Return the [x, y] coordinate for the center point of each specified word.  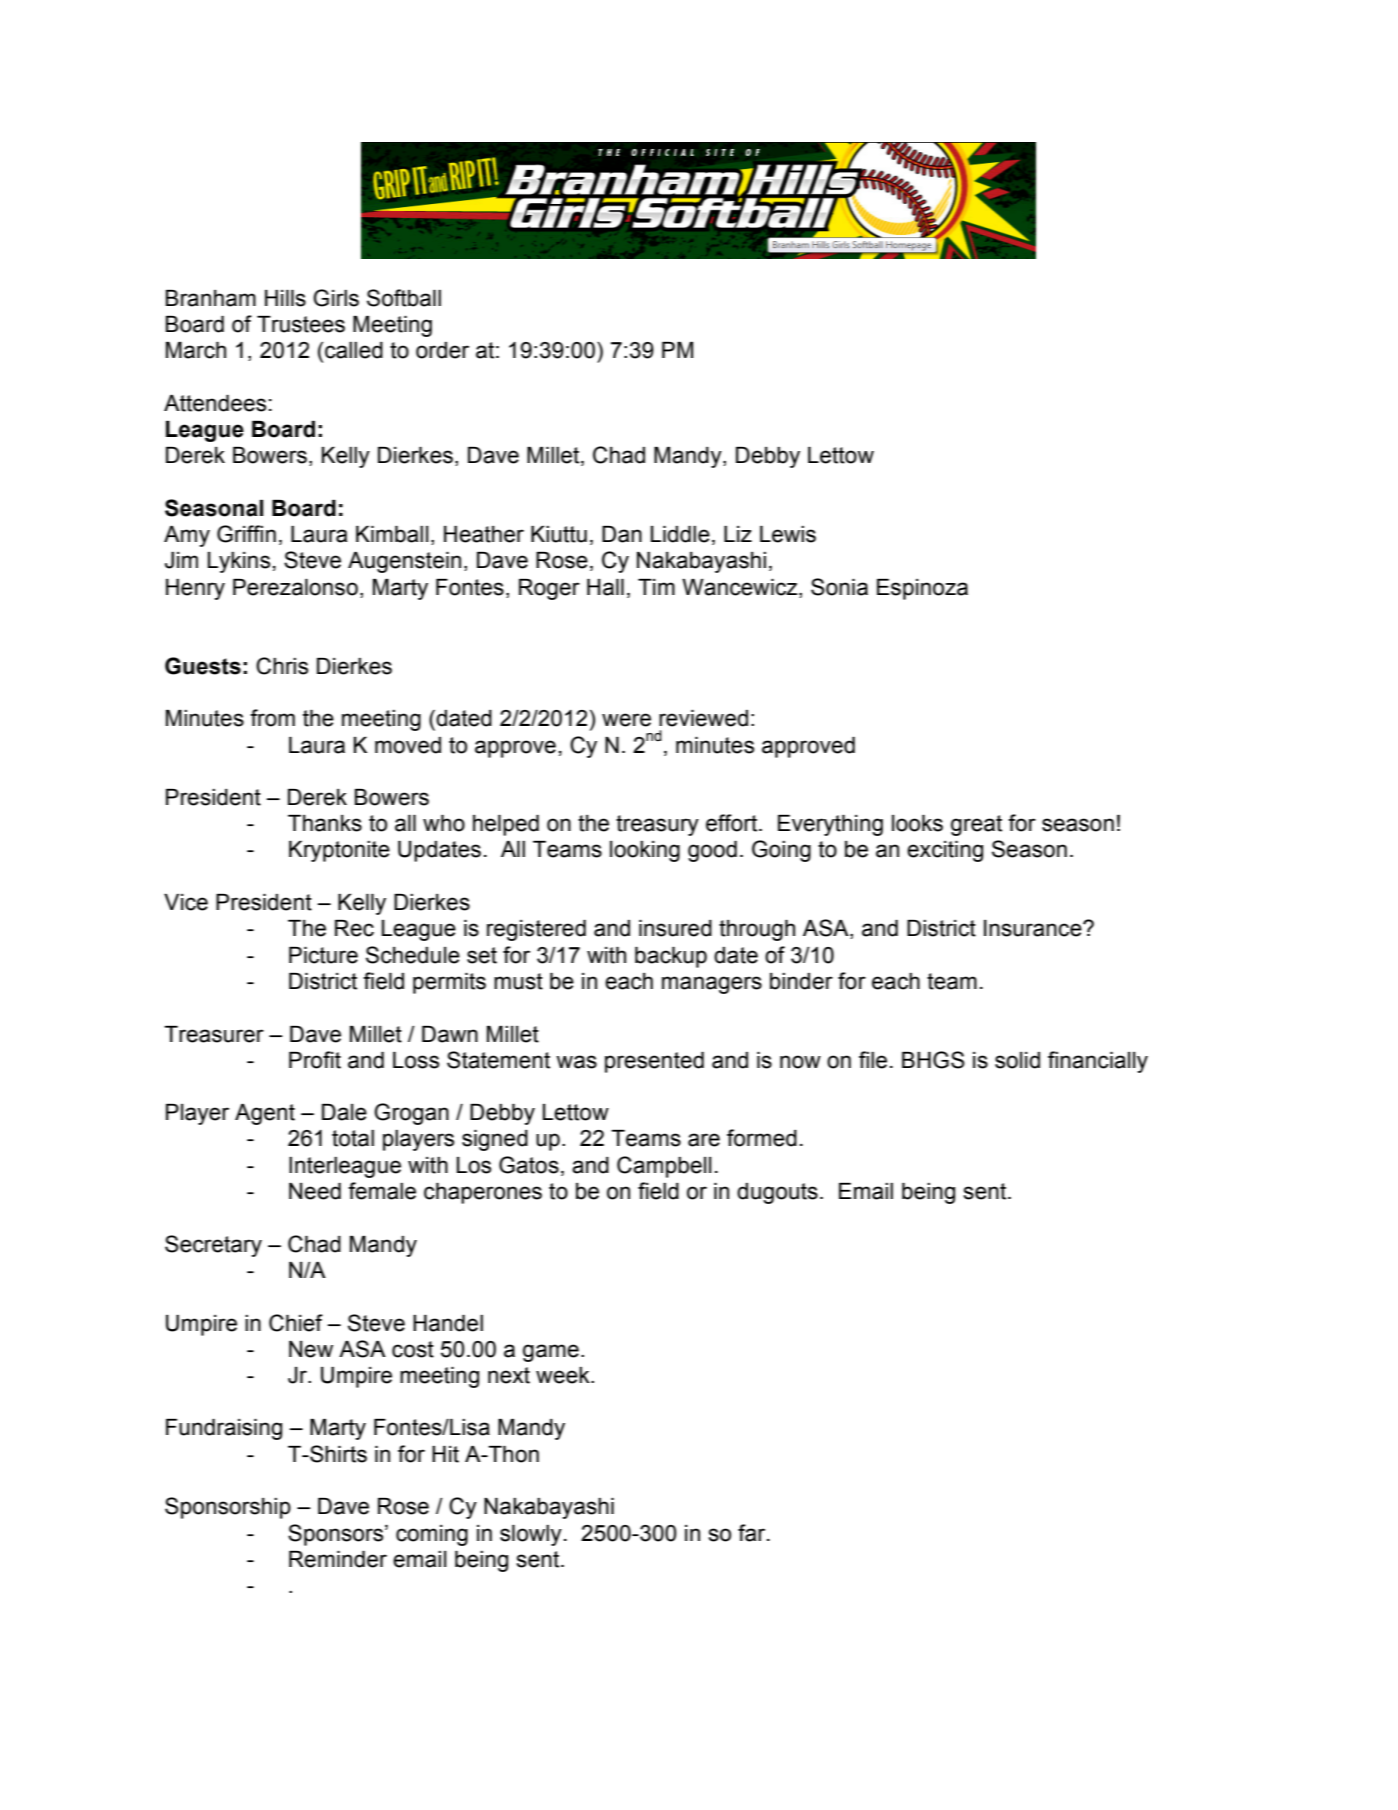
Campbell [664, 1167]
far [753, 1533]
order [442, 350]
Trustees [301, 324]
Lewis [788, 534]
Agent [265, 1114]
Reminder [338, 1559]
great [976, 825]
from [272, 718]
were [626, 720]
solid [1017, 1060]
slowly [531, 1535]
